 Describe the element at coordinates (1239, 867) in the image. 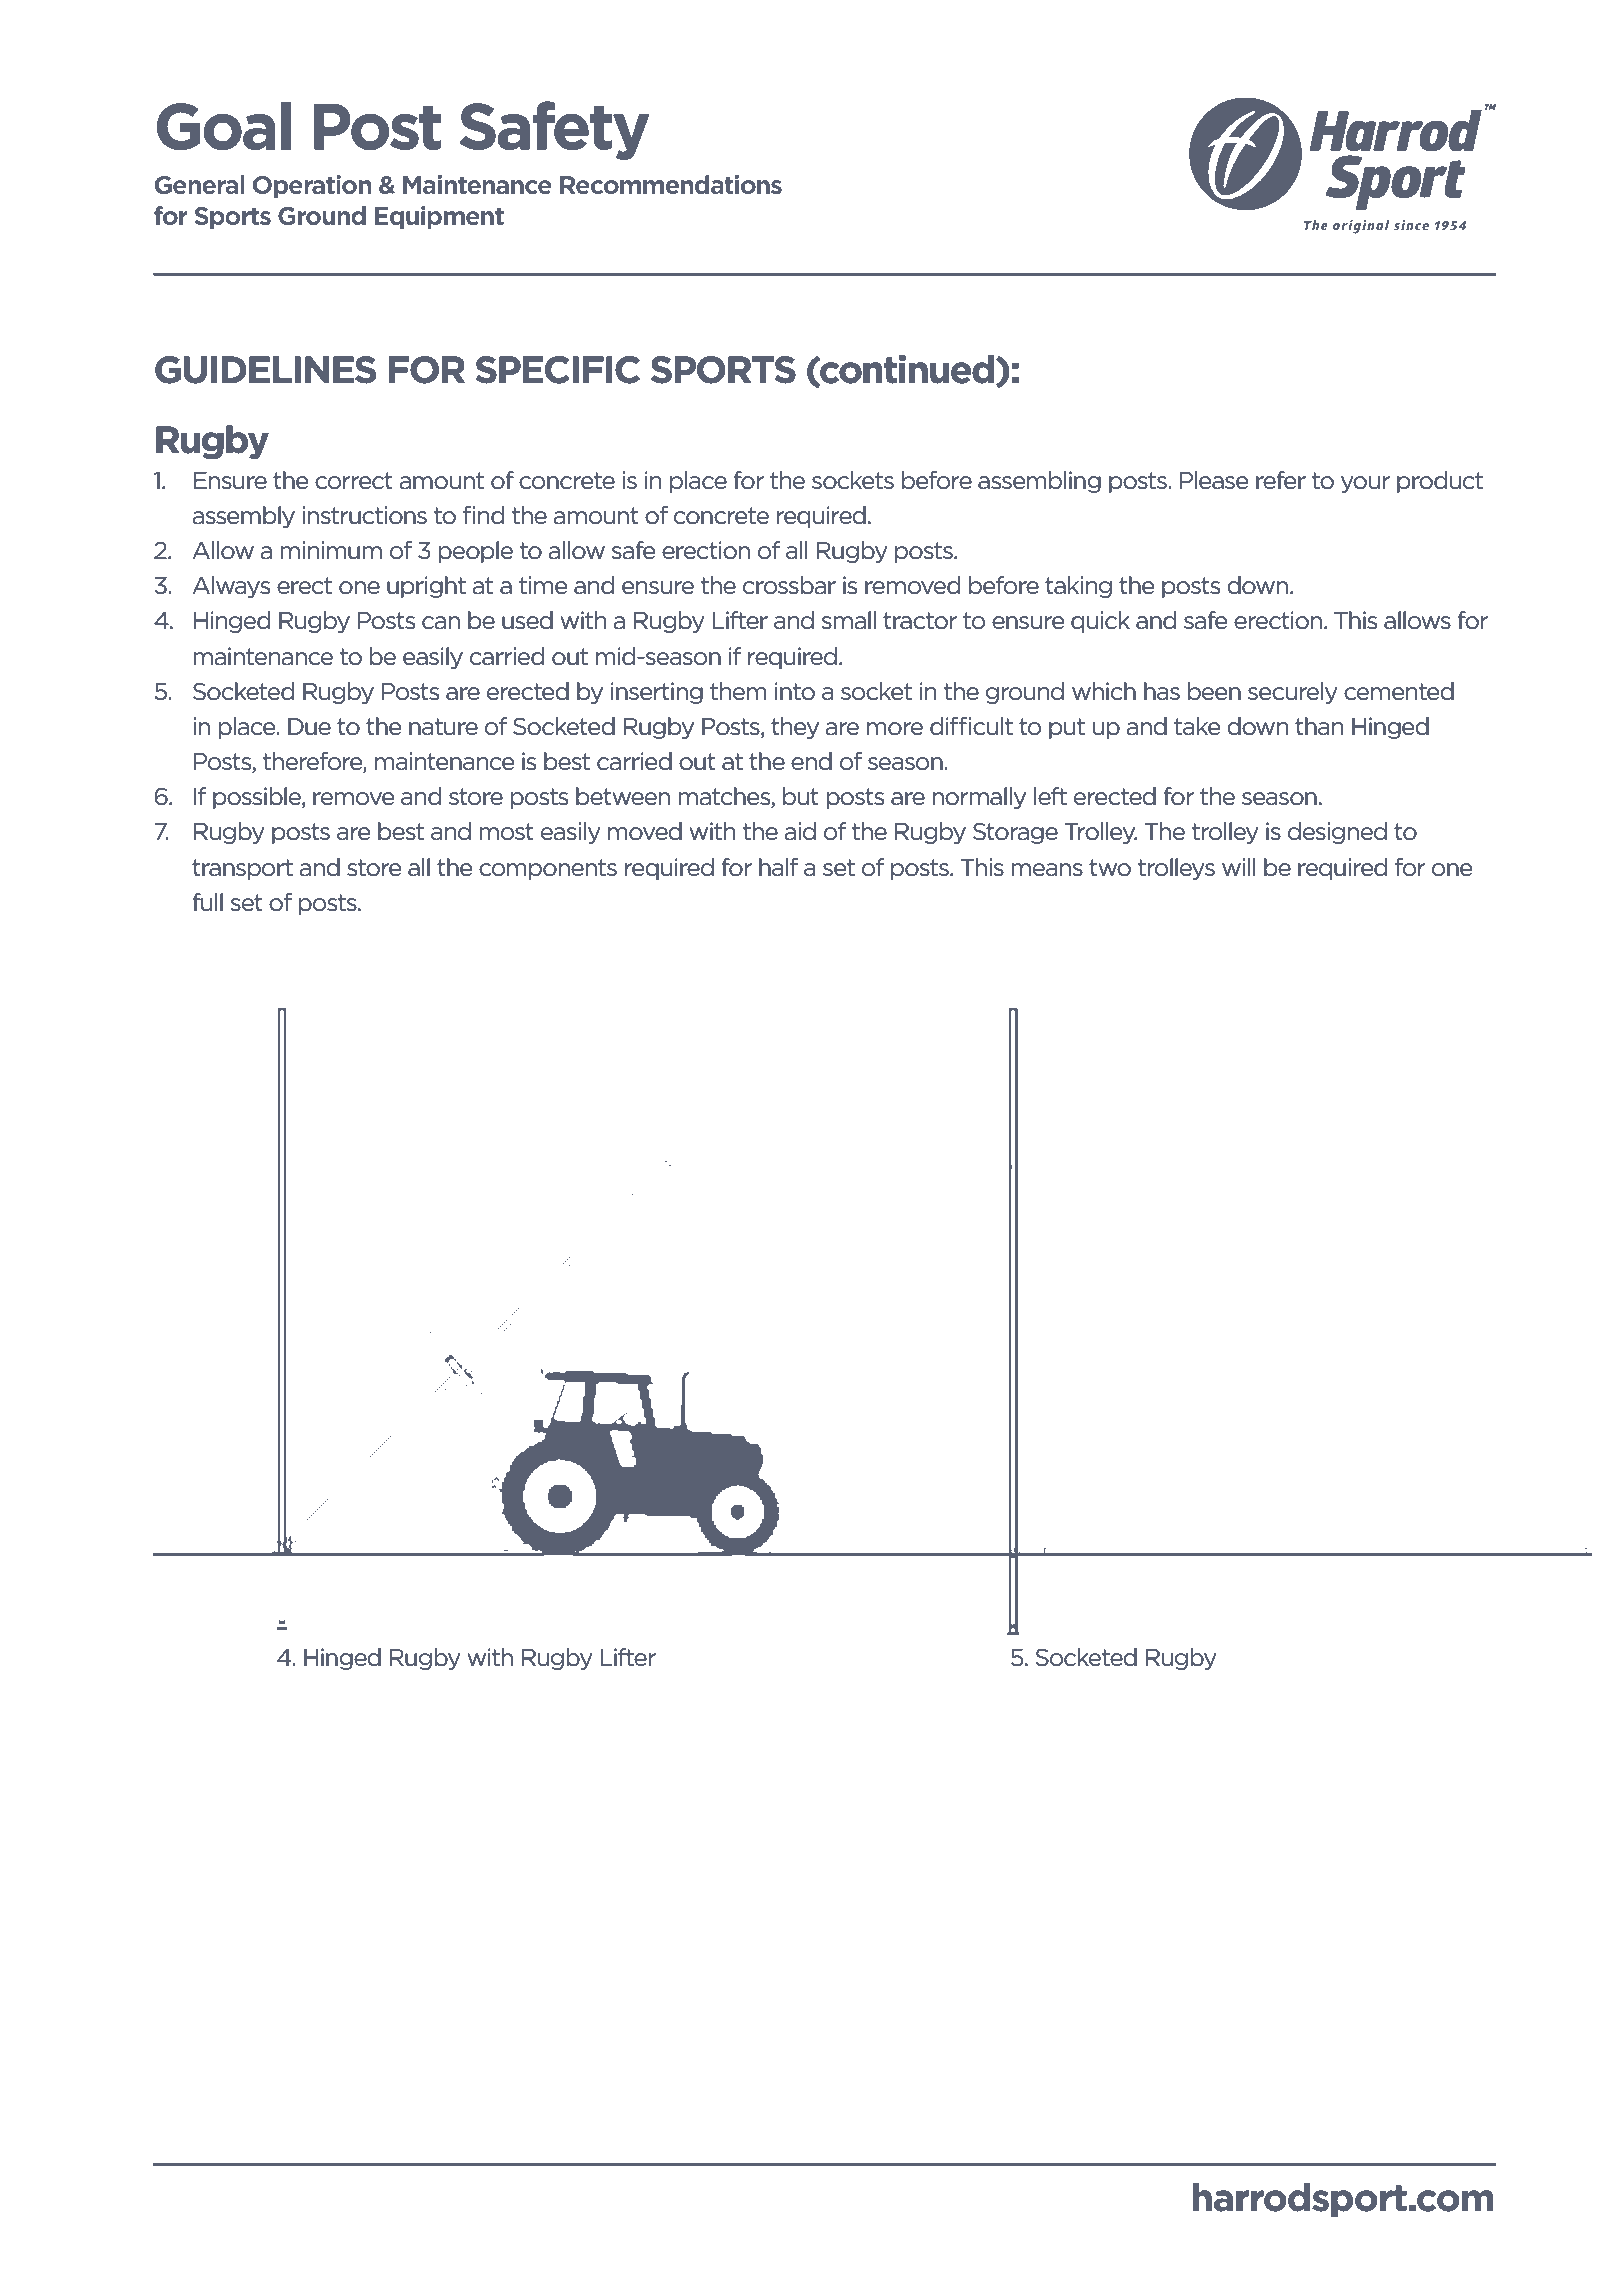

I see `will` at that location.
